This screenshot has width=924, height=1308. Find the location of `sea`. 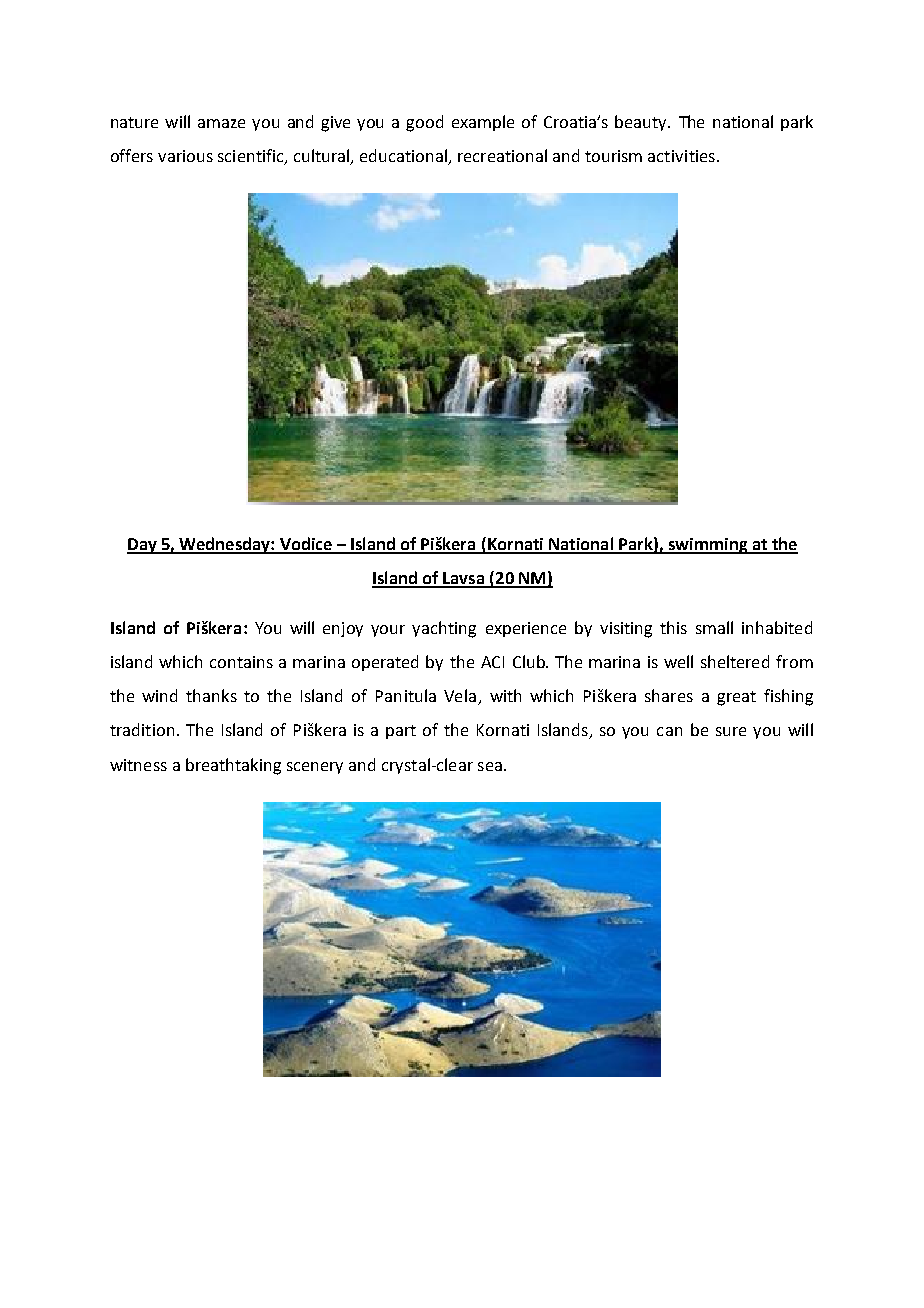

sea is located at coordinates (490, 766).
